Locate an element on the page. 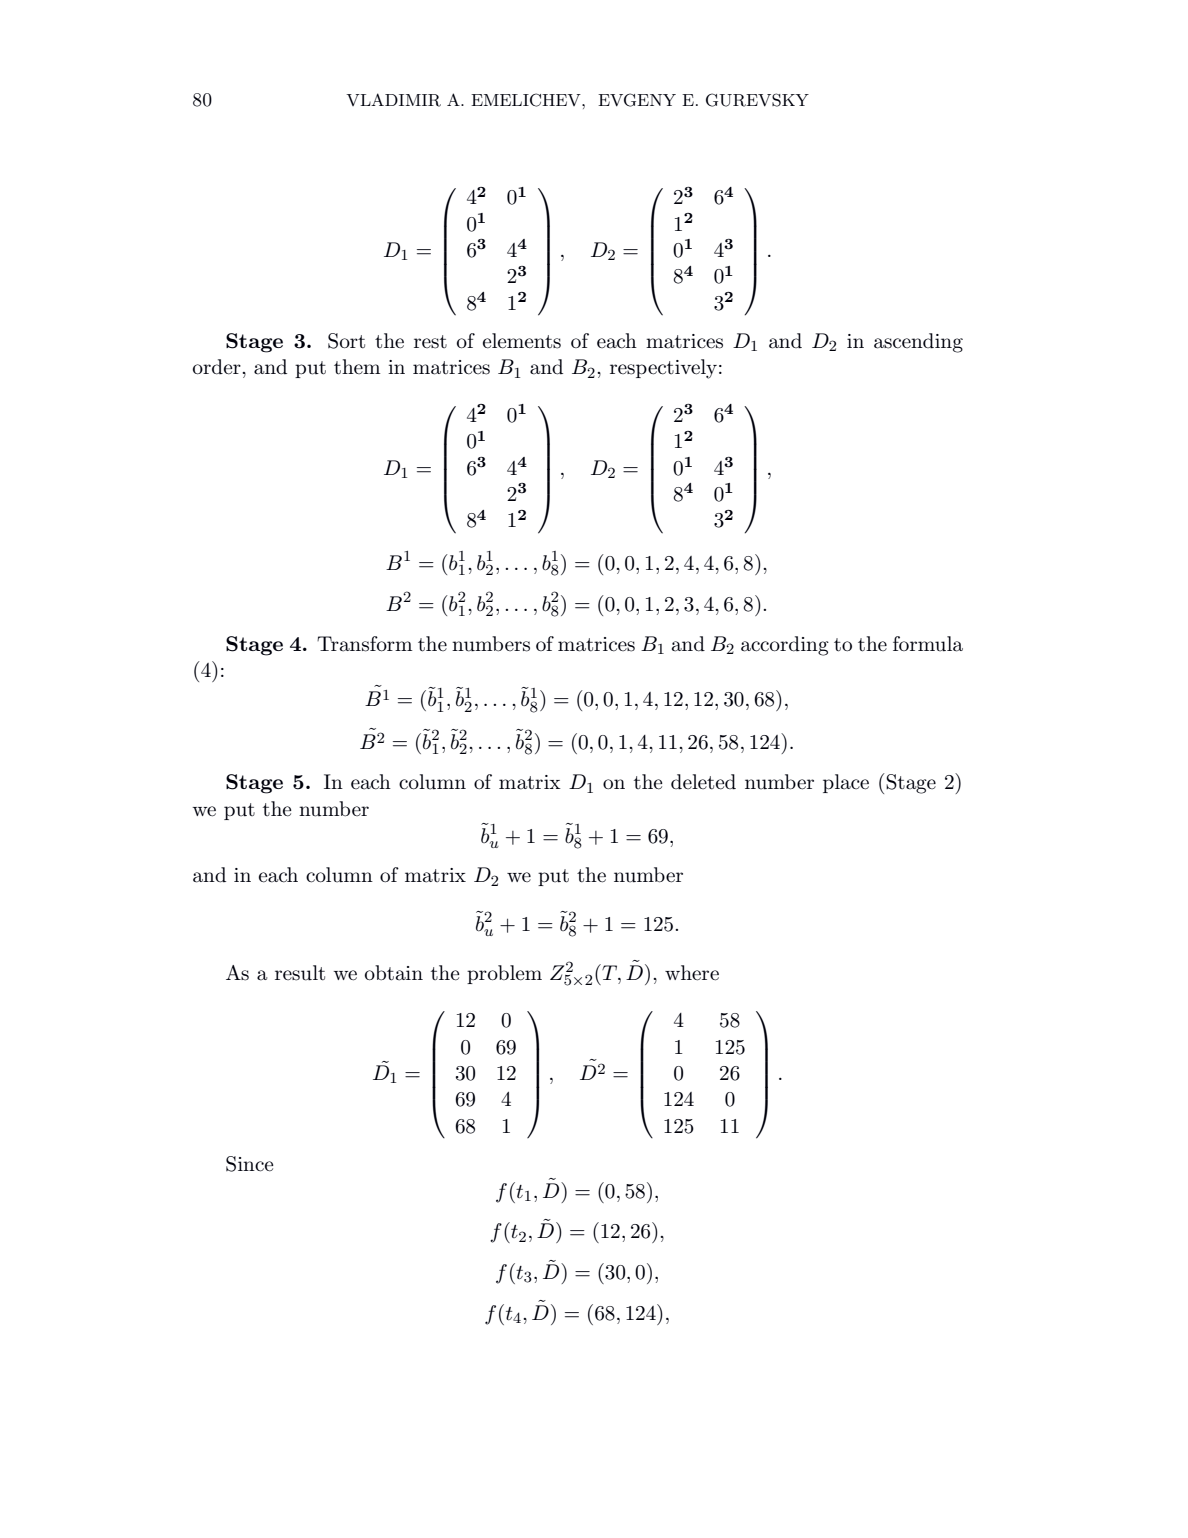 The height and width of the document is (1538, 1188). Since is located at coordinates (250, 1164).
